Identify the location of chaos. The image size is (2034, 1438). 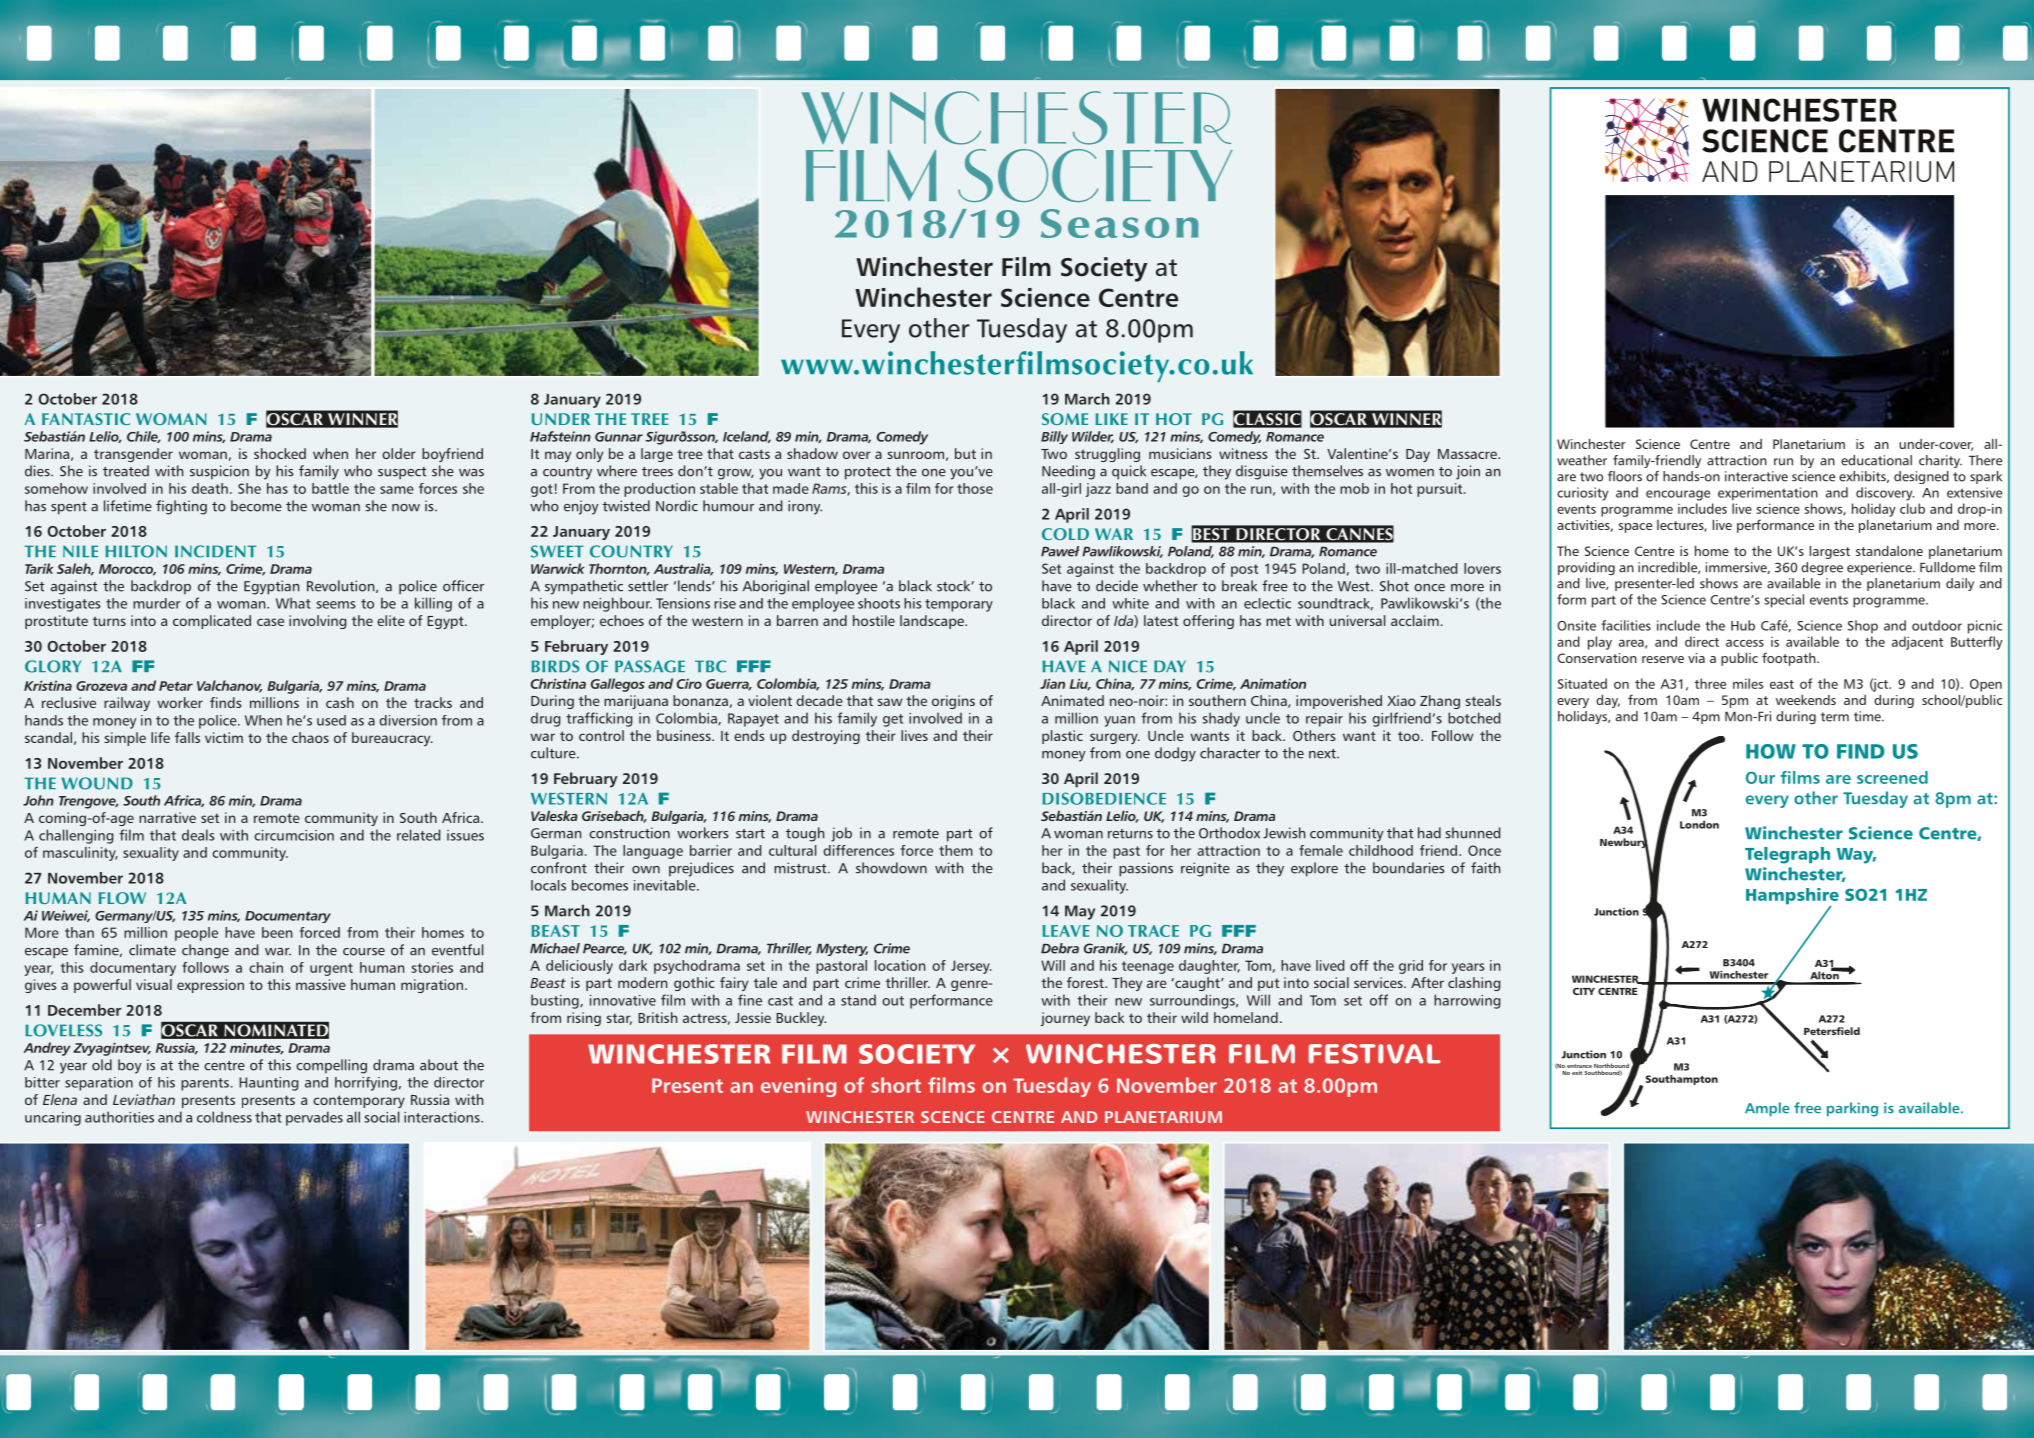
(310, 737).
